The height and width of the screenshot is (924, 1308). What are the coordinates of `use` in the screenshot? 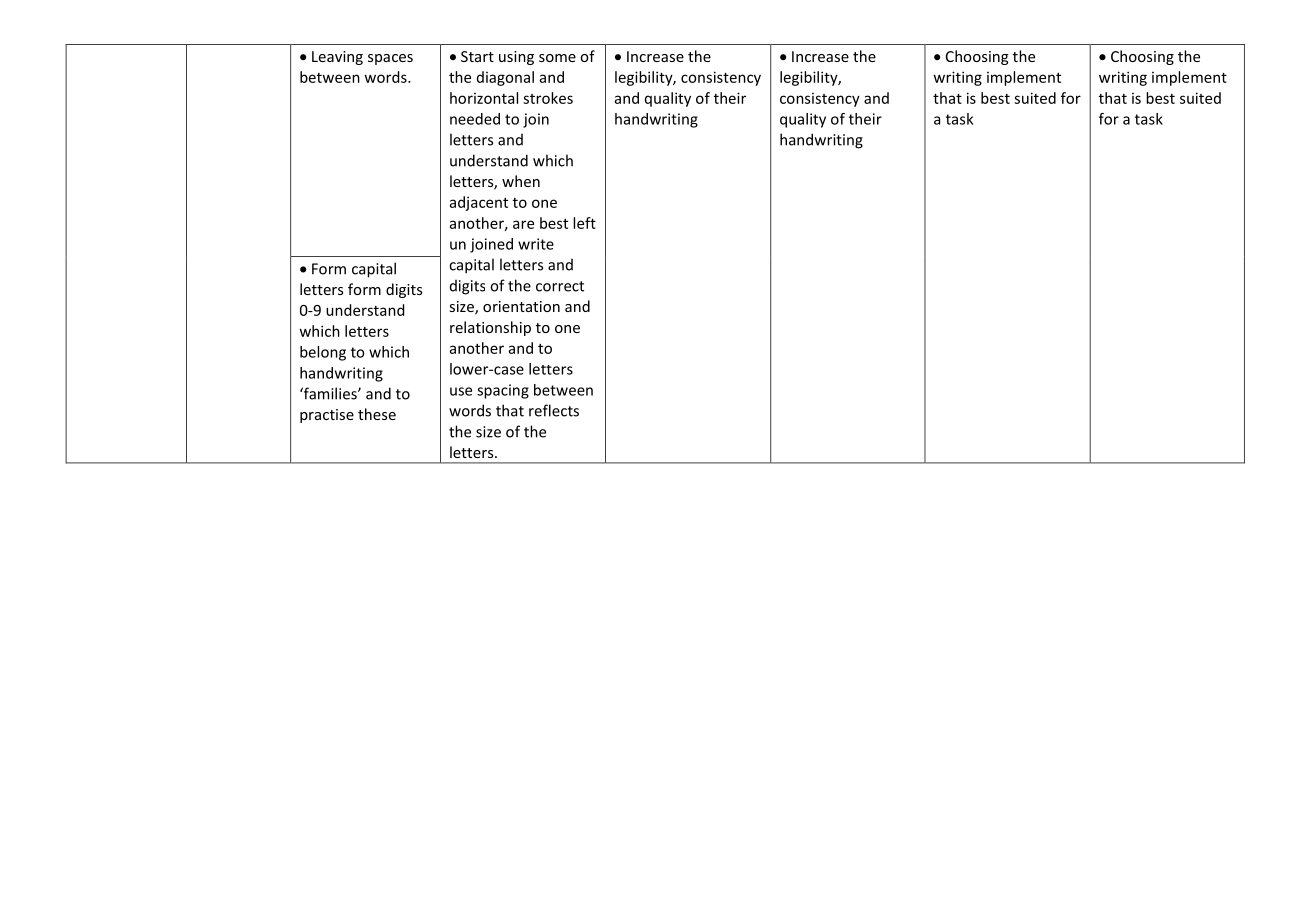 It's located at (461, 391).
